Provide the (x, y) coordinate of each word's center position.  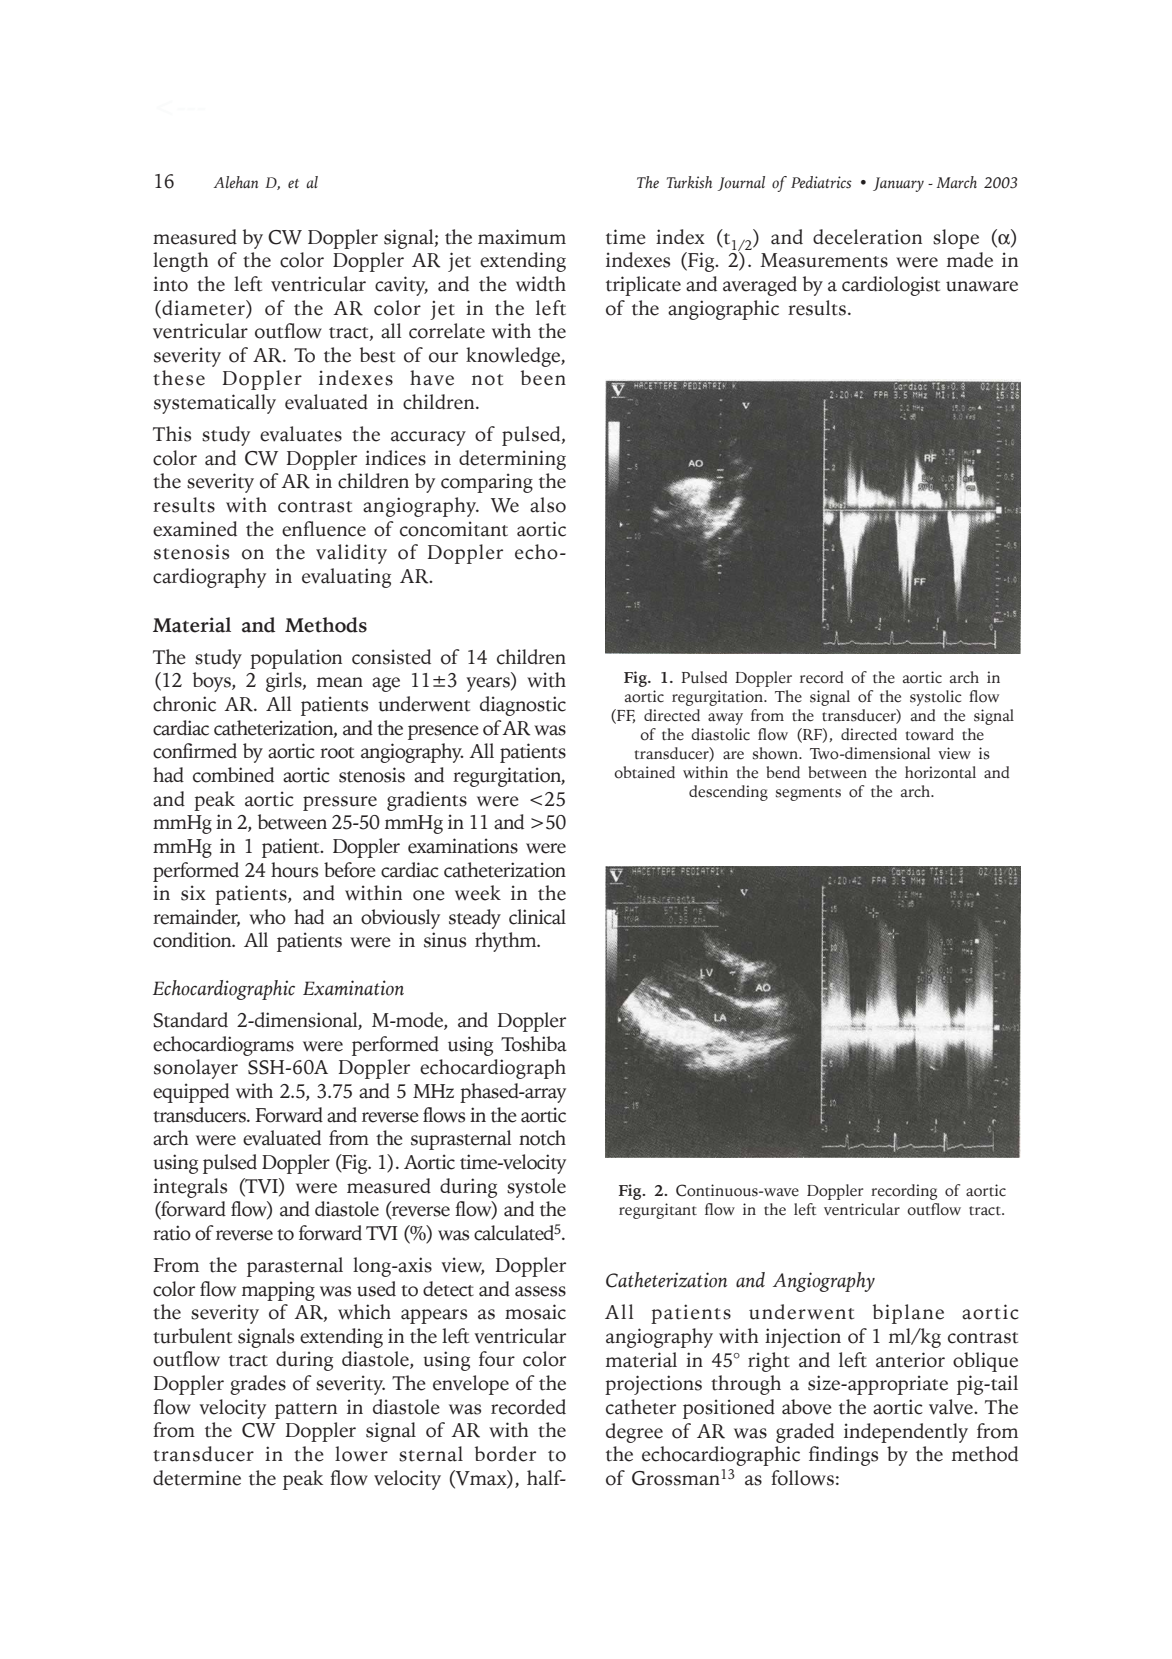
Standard (190, 1020)
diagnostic (523, 706)
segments (808, 794)
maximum (522, 237)
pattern (306, 1411)
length (180, 262)
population (296, 659)
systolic (936, 698)
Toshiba (534, 1044)
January (898, 184)
